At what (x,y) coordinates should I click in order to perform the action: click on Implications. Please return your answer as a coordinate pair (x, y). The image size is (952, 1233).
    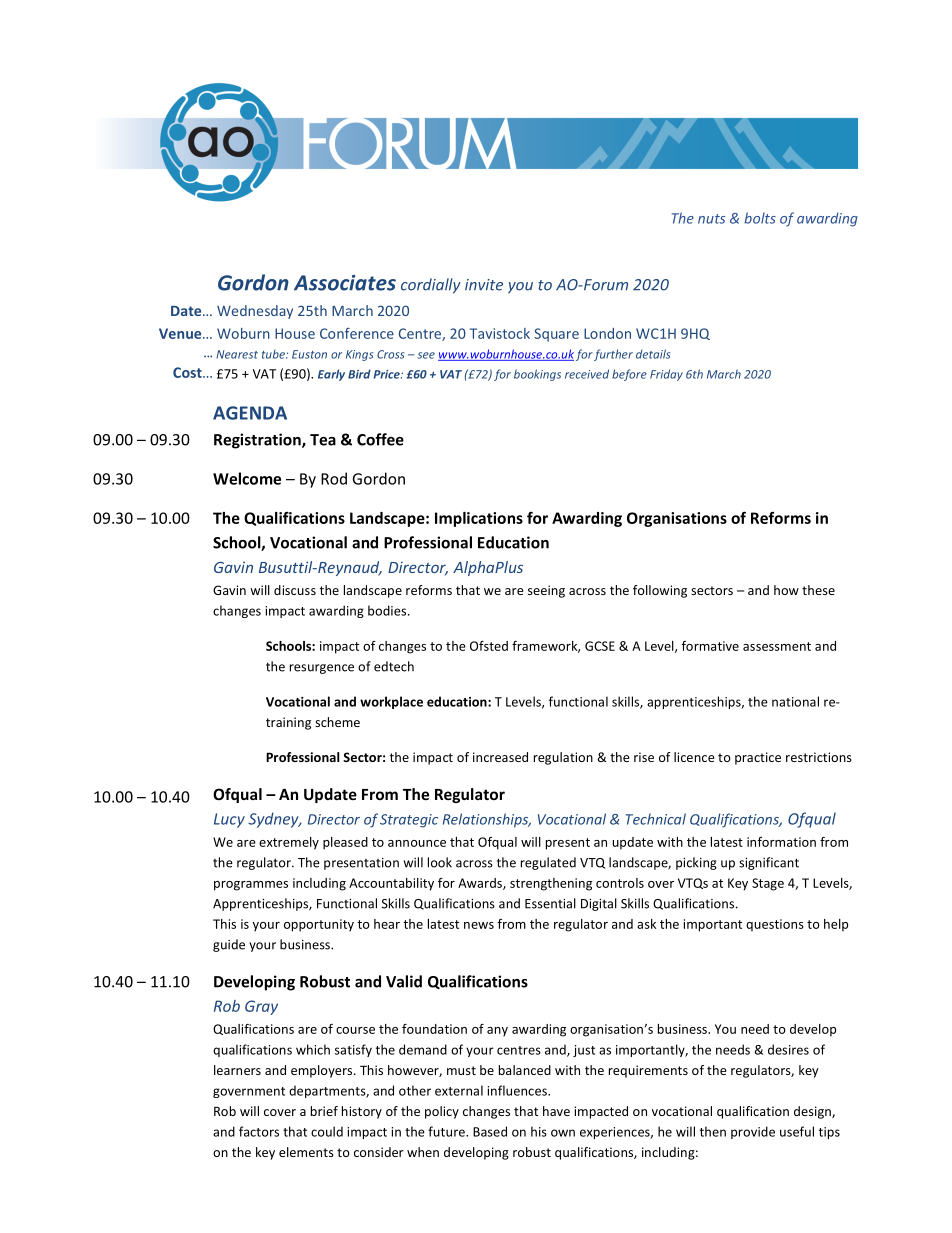
    Looking at the image, I should click on (479, 519).
